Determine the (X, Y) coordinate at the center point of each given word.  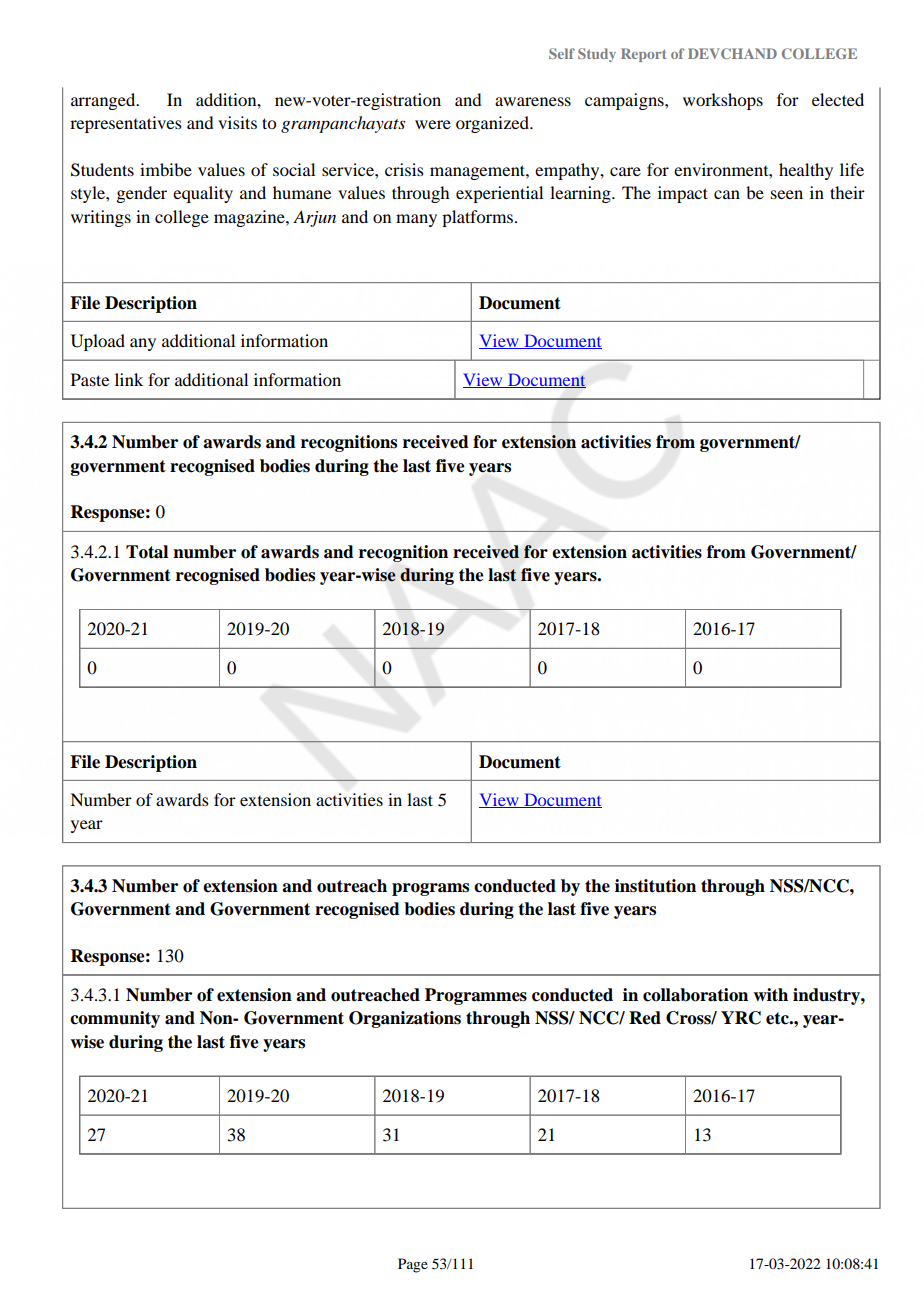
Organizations (405, 1019)
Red (645, 1018)
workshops (723, 101)
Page (413, 1265)
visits (237, 122)
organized (494, 124)
